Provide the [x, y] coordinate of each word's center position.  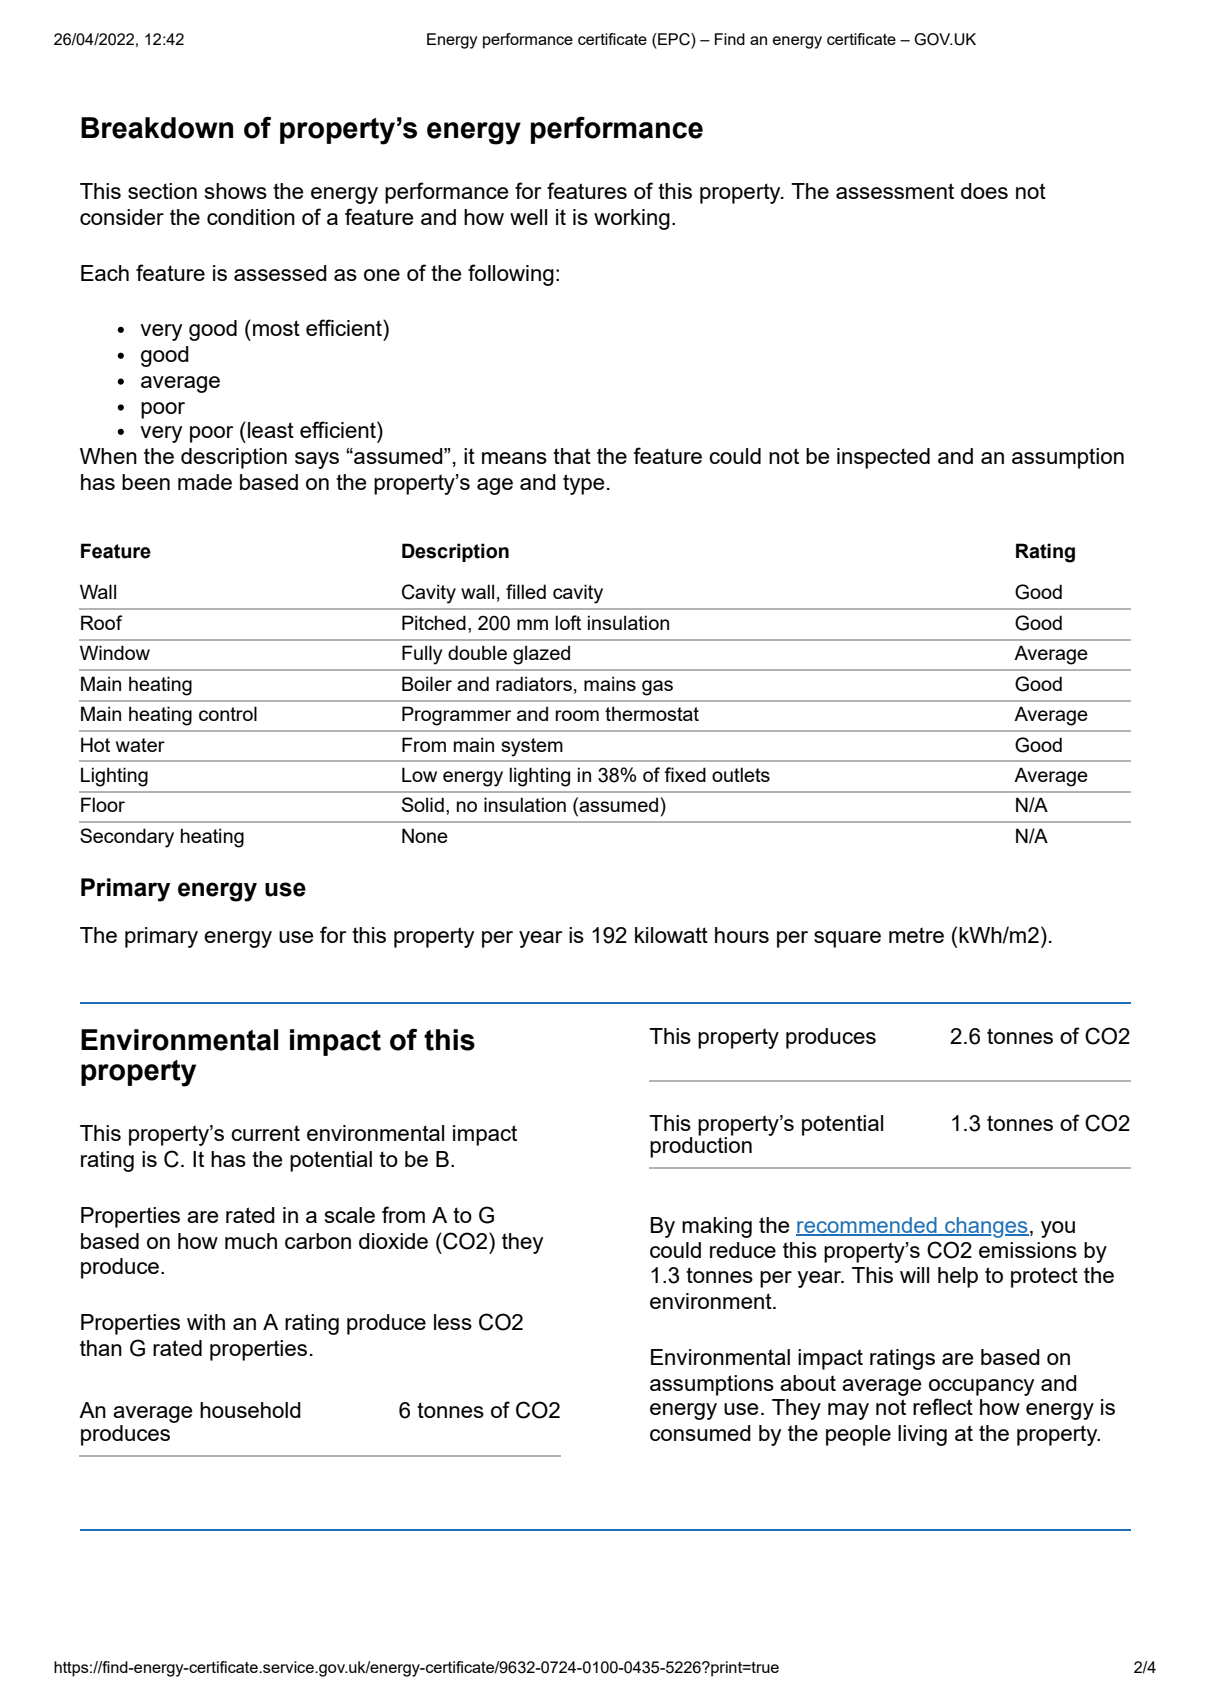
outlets [741, 774]
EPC [674, 39]
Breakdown [157, 128]
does [984, 191]
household [250, 1410]
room [577, 715]
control [228, 713]
